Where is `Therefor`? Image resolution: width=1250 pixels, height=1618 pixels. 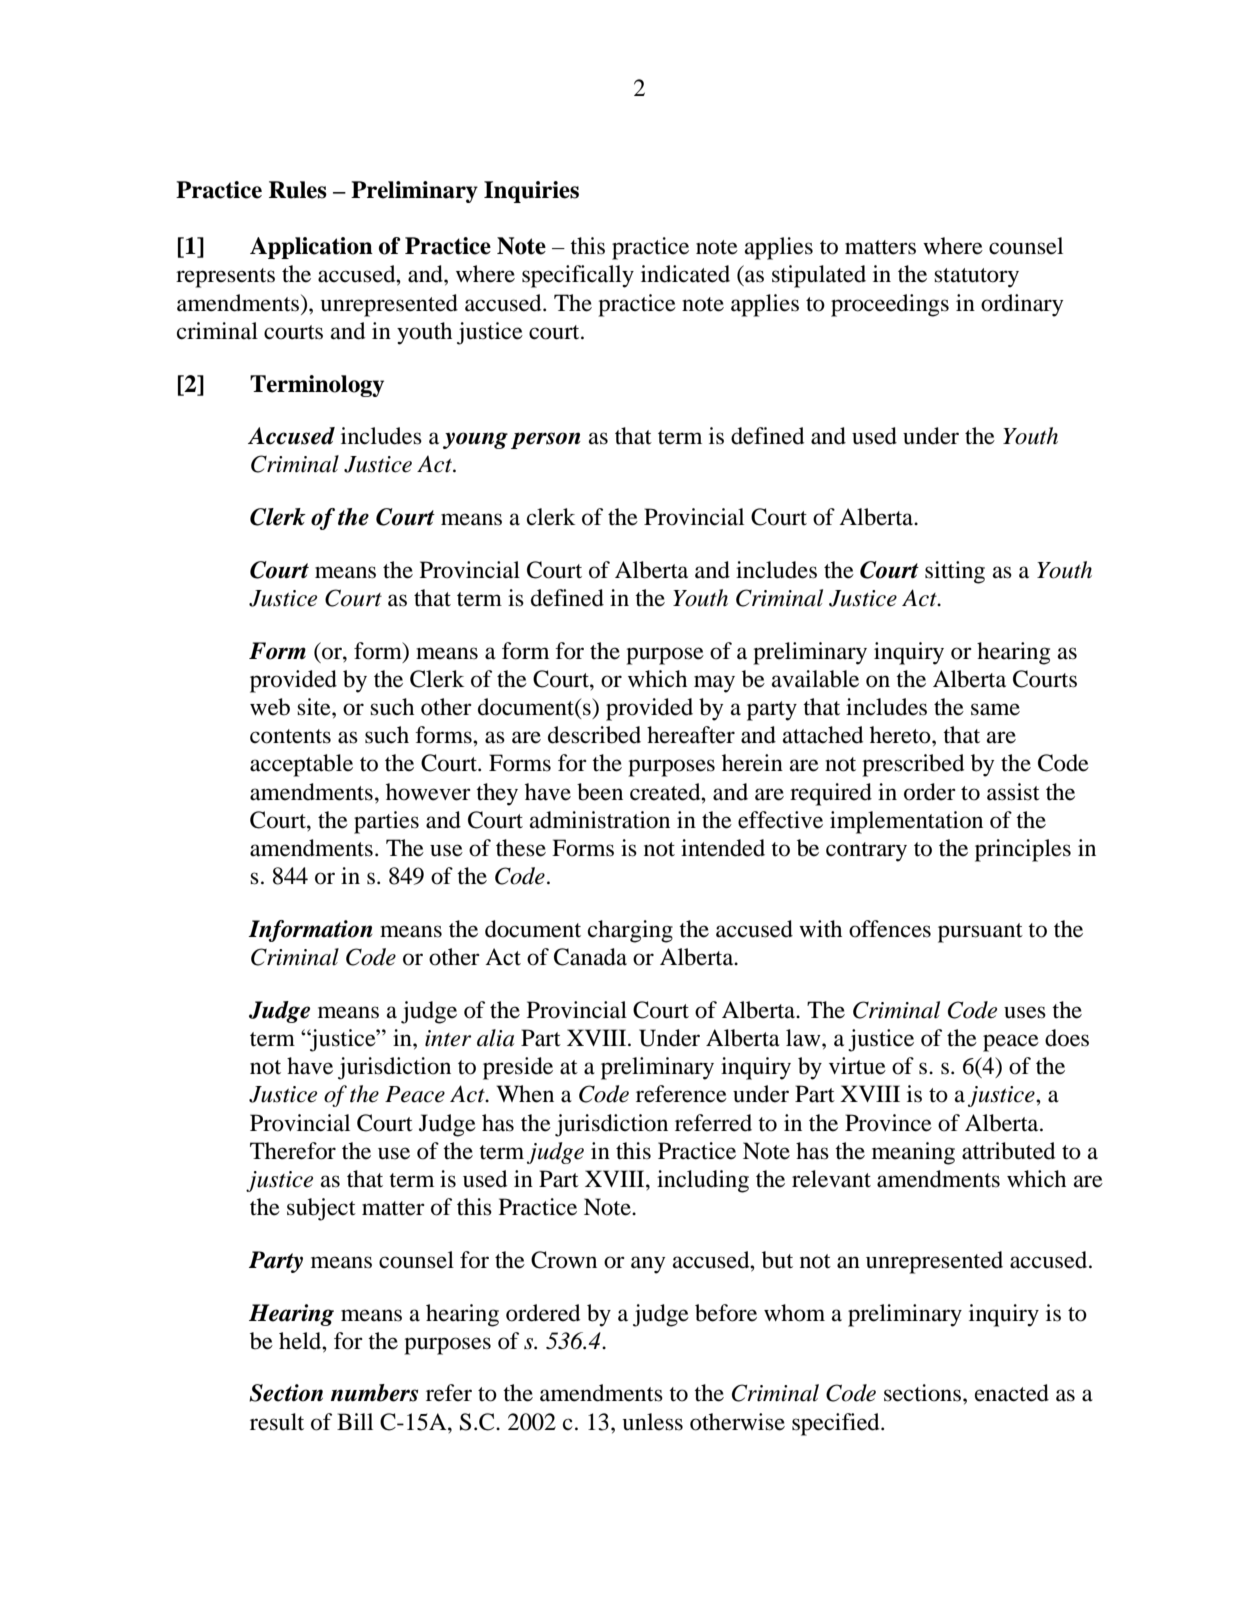
Therefor is located at coordinates (293, 1151).
